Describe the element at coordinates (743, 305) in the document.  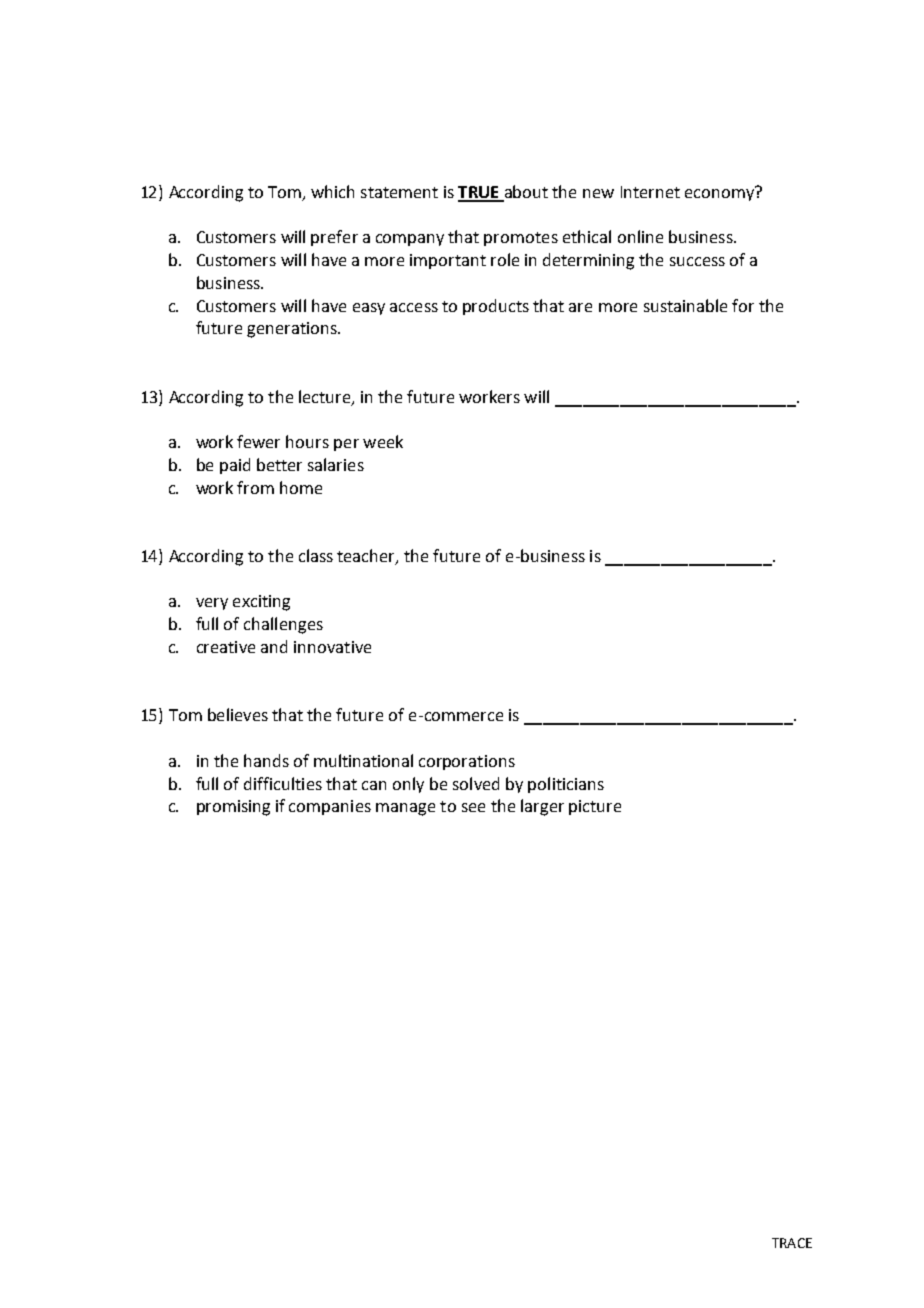
I see `for` at that location.
